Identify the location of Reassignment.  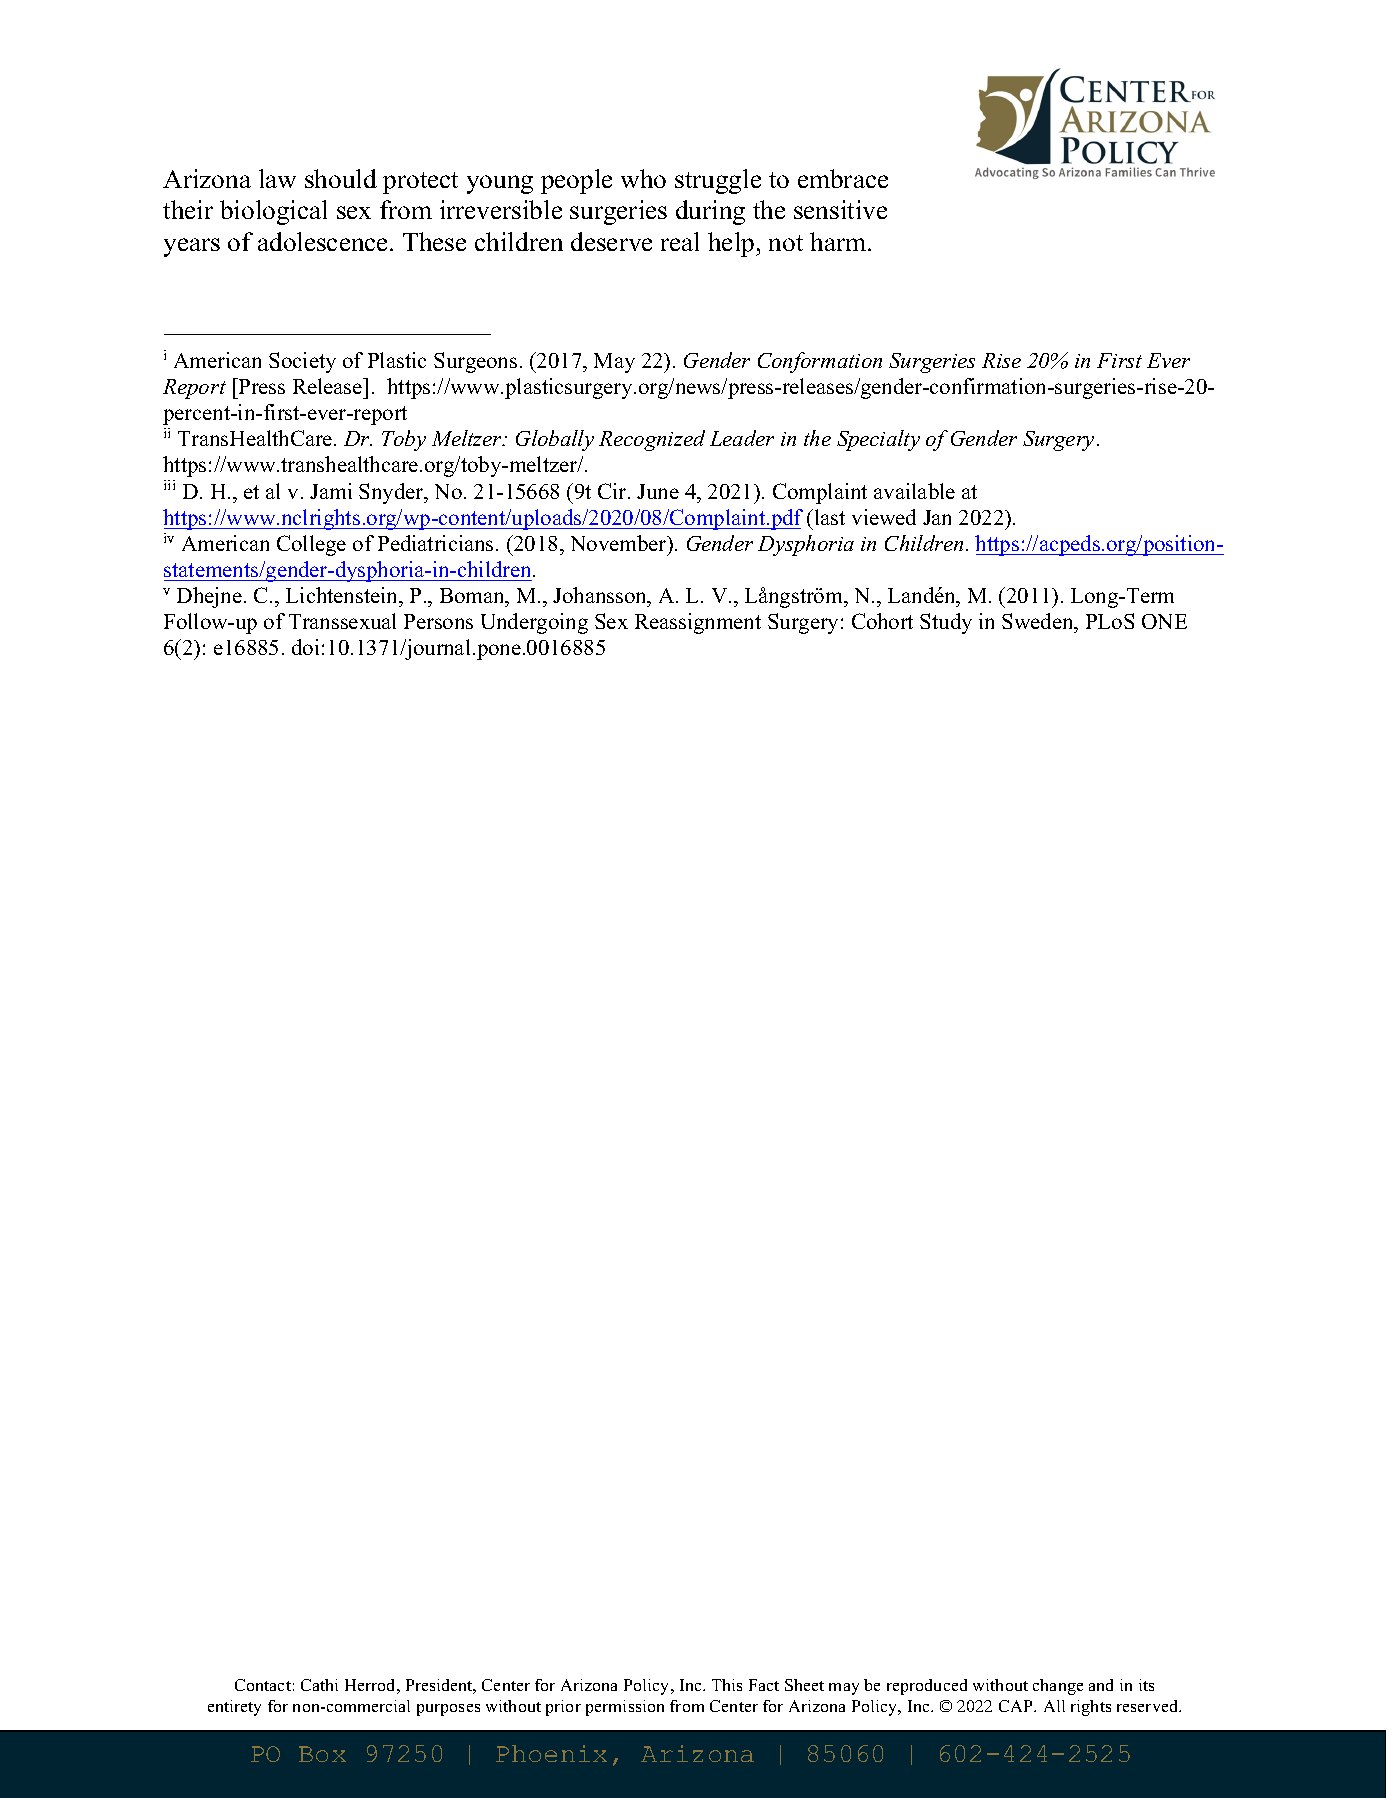
(698, 623).
